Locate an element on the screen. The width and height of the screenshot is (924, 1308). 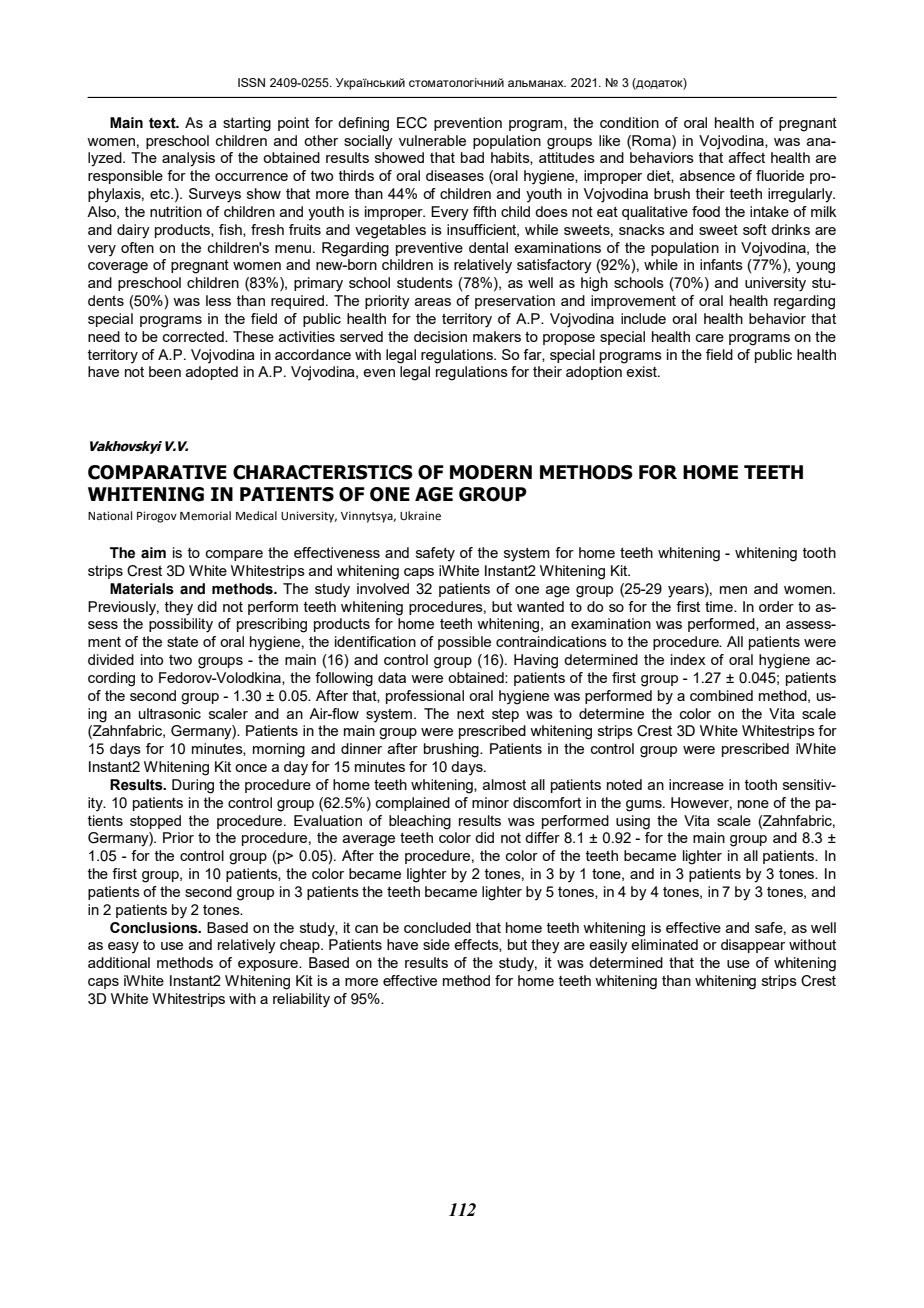
time is located at coordinates (720, 606).
